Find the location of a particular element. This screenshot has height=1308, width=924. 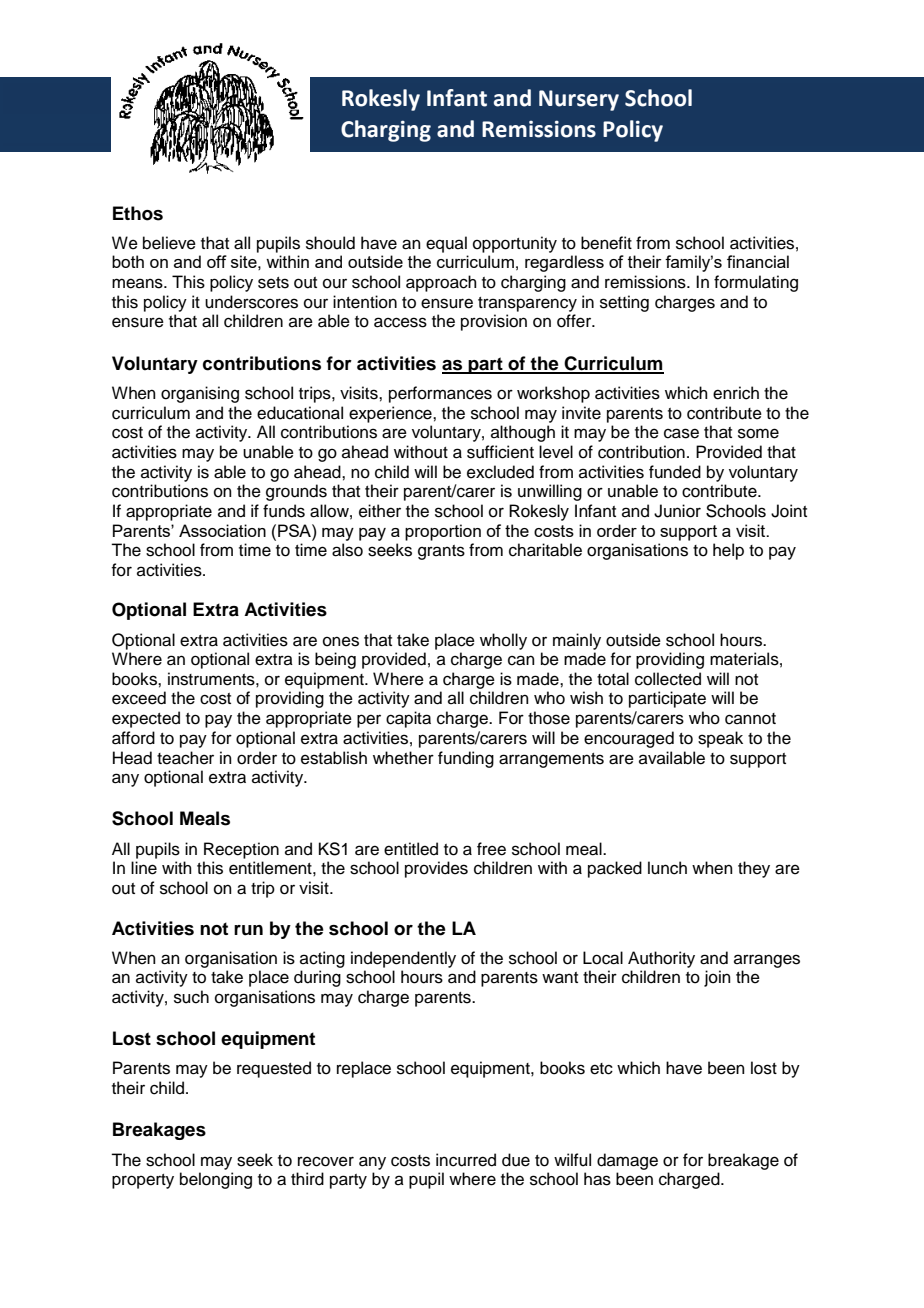

wholly is located at coordinates (503, 641).
